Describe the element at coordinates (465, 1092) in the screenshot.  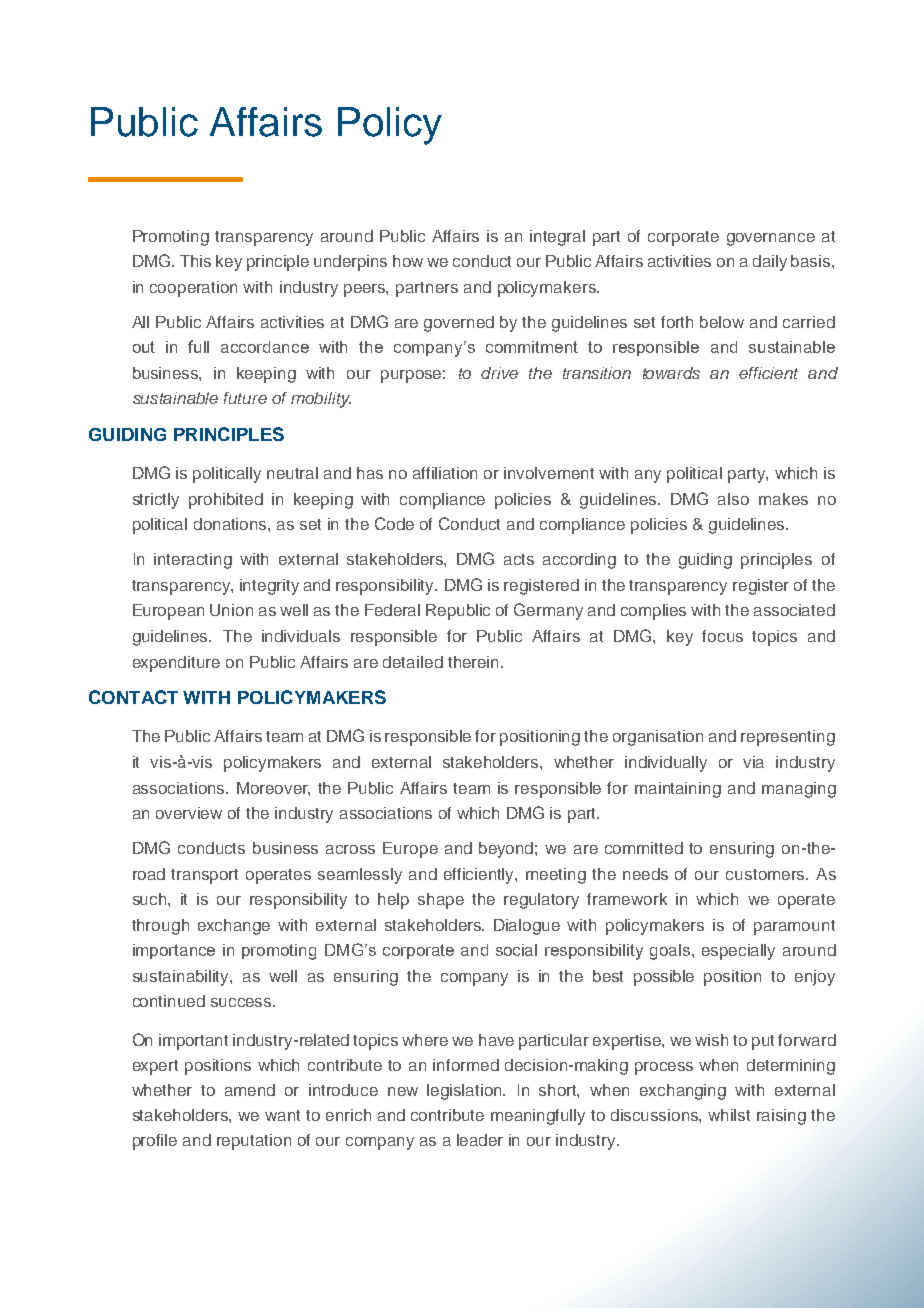
I see `legislation` at that location.
